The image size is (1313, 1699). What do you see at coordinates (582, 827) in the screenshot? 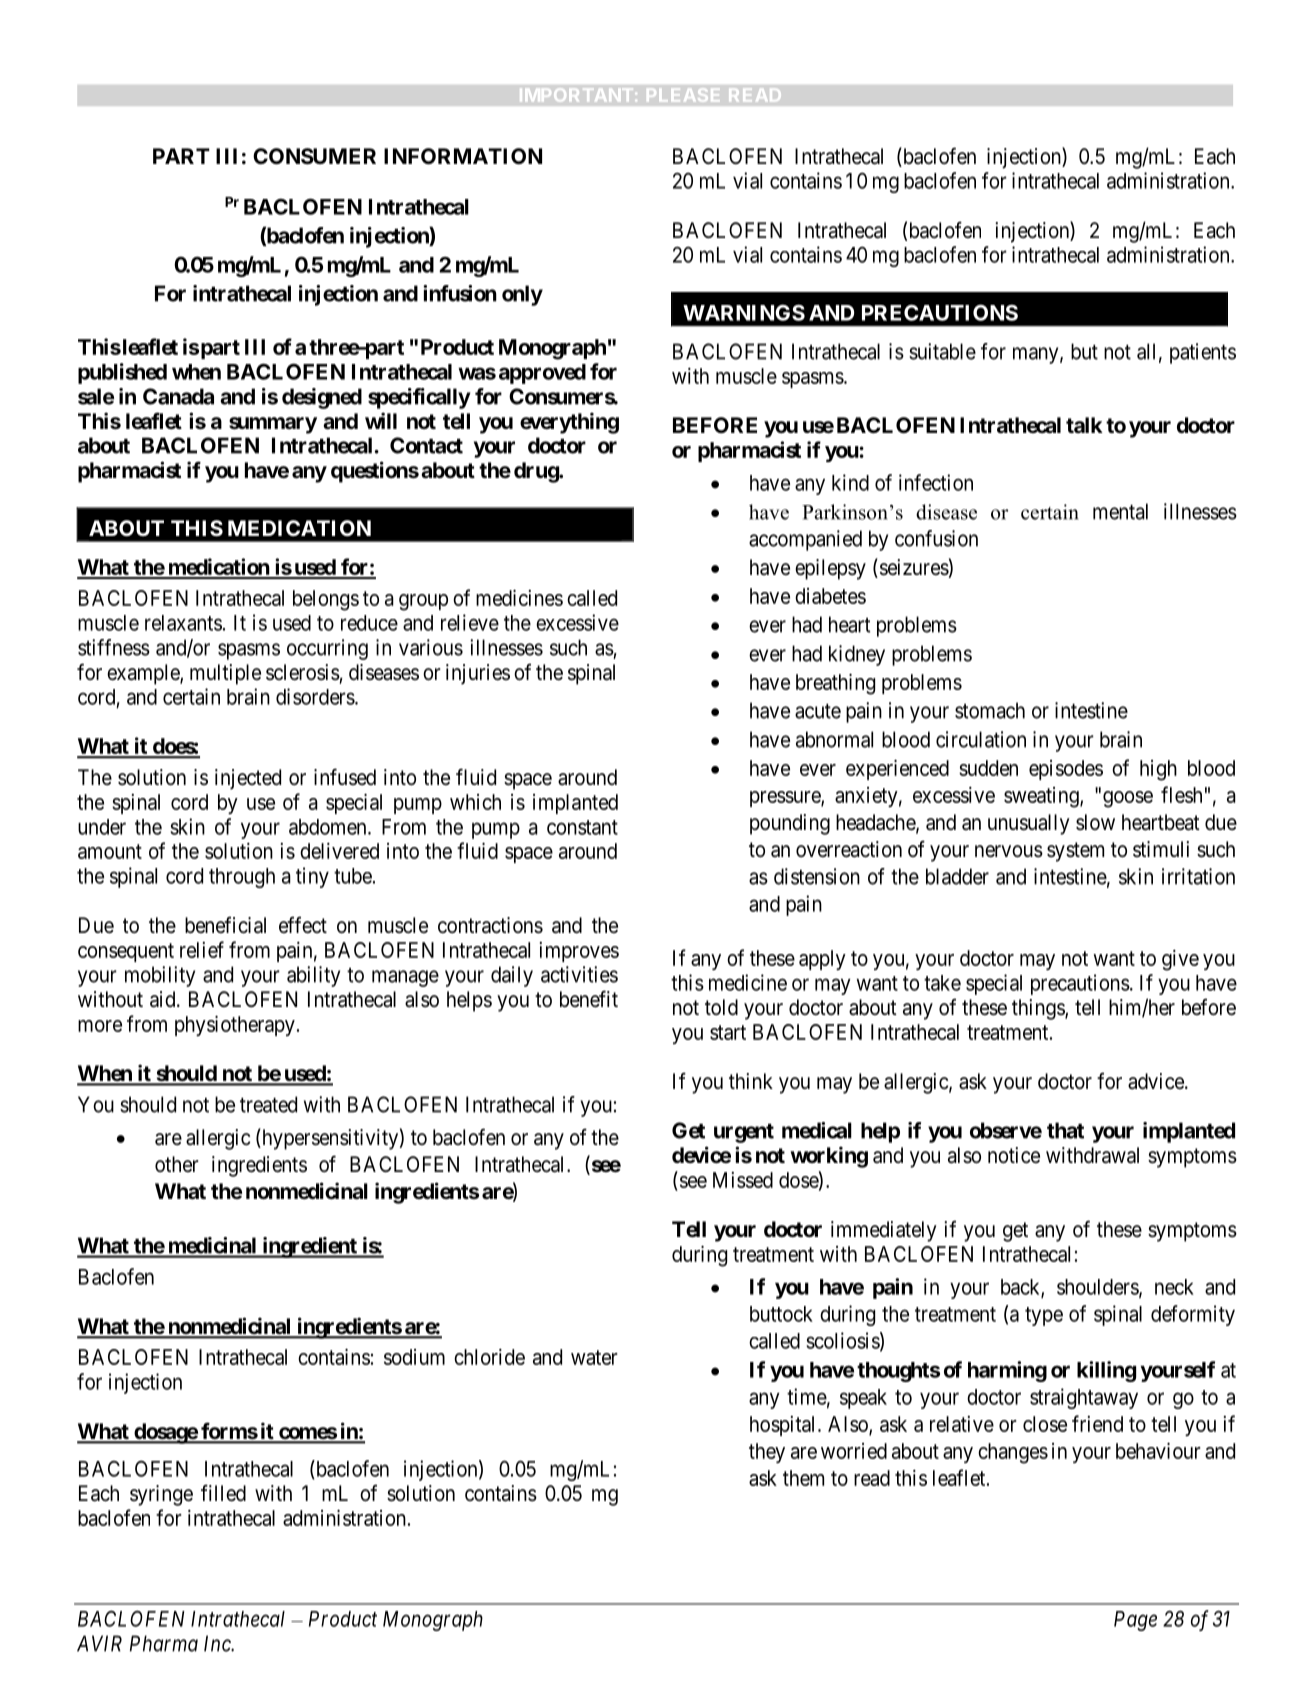
I see `constant` at bounding box center [582, 827].
